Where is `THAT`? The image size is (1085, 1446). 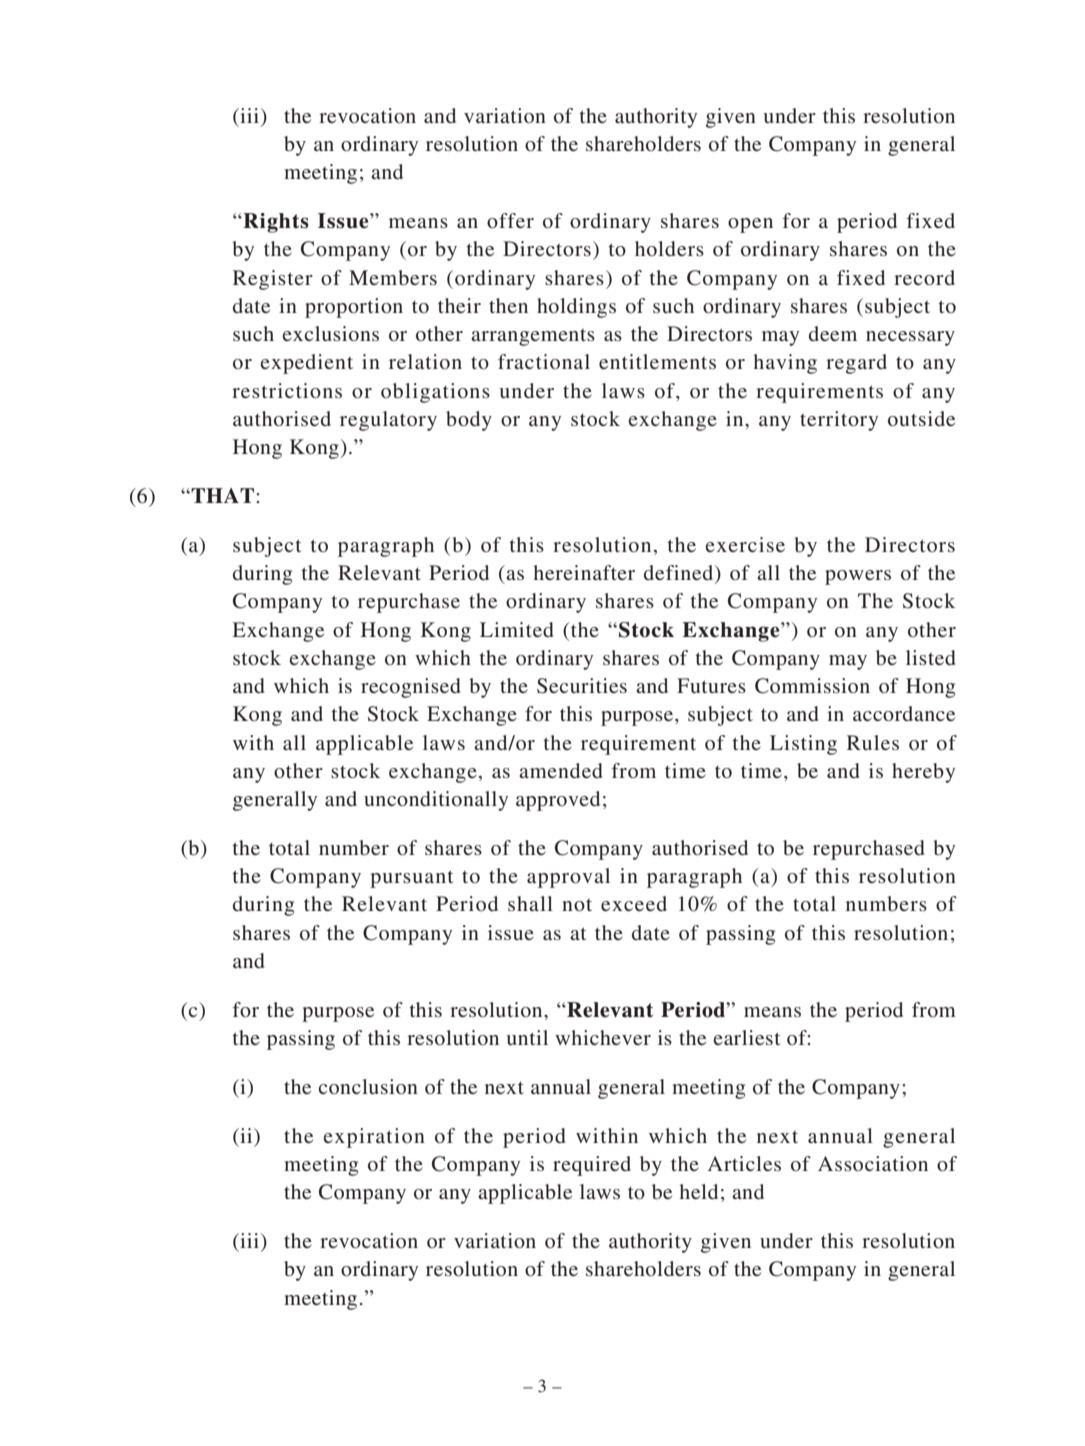 THAT is located at coordinates (223, 495).
